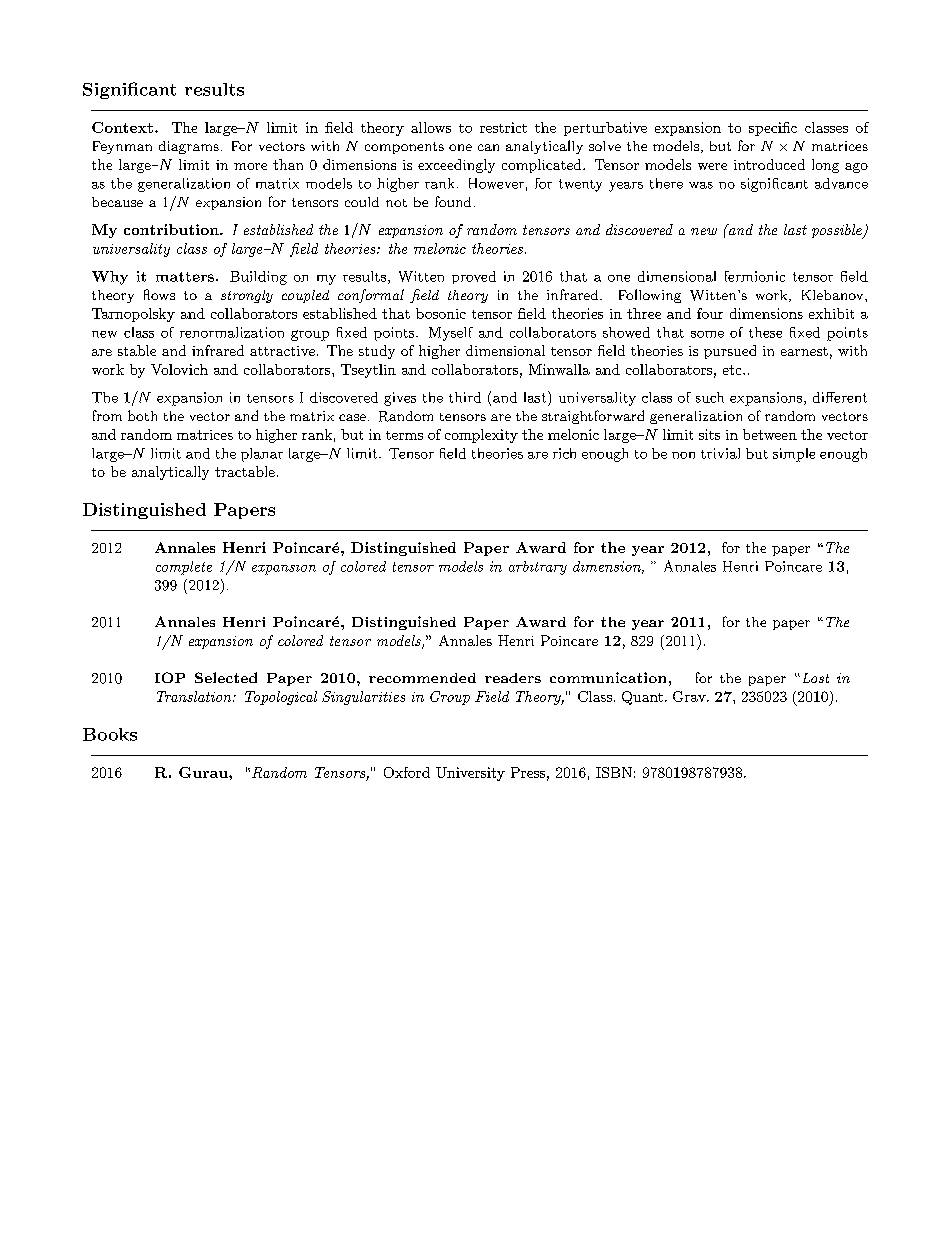 This document has height=1233, width=952. Describe the element at coordinates (262, 455) in the document. I see `planar` at that location.
